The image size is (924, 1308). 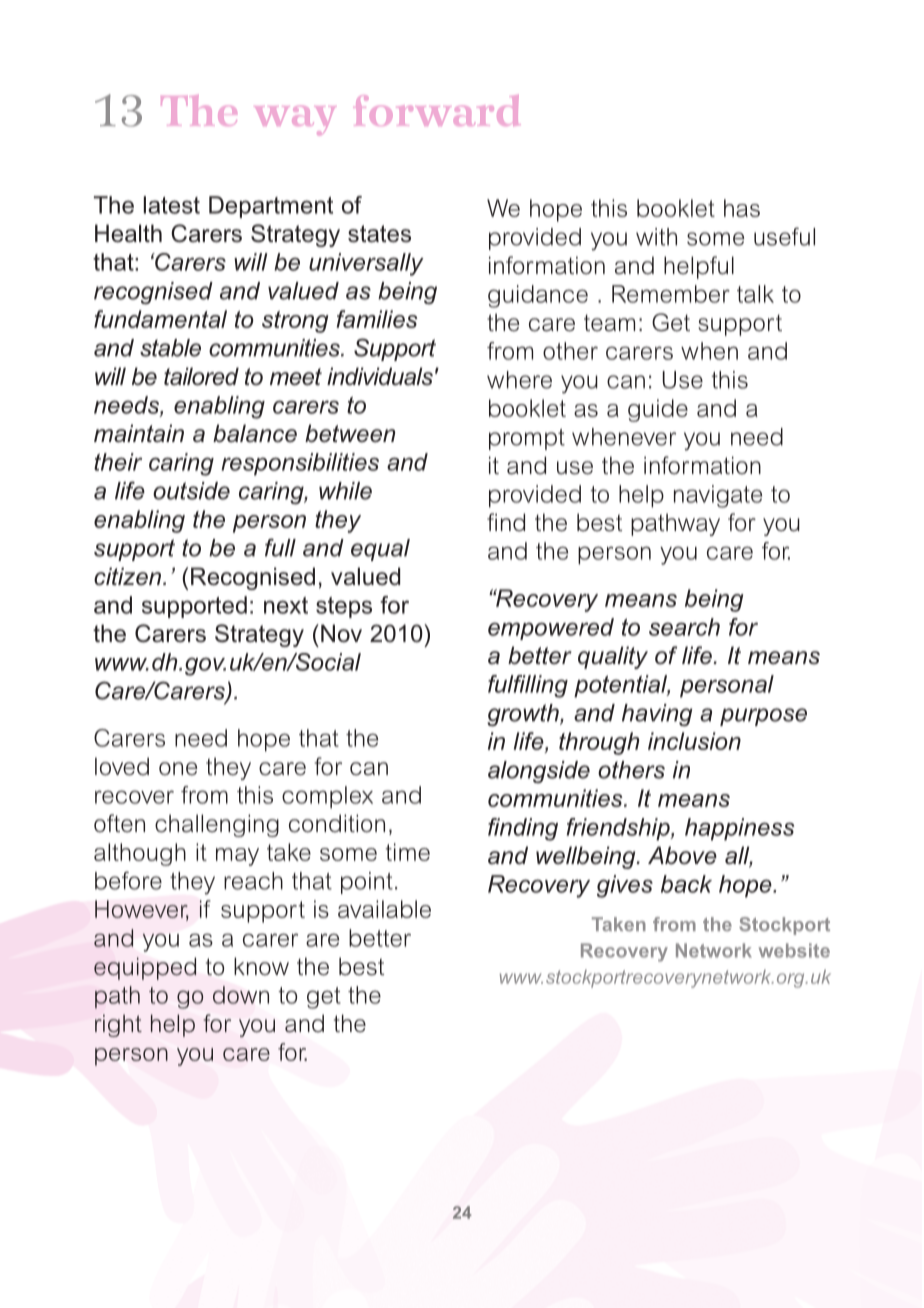 What do you see at coordinates (658, 410) in the document?
I see `guide` at bounding box center [658, 410].
